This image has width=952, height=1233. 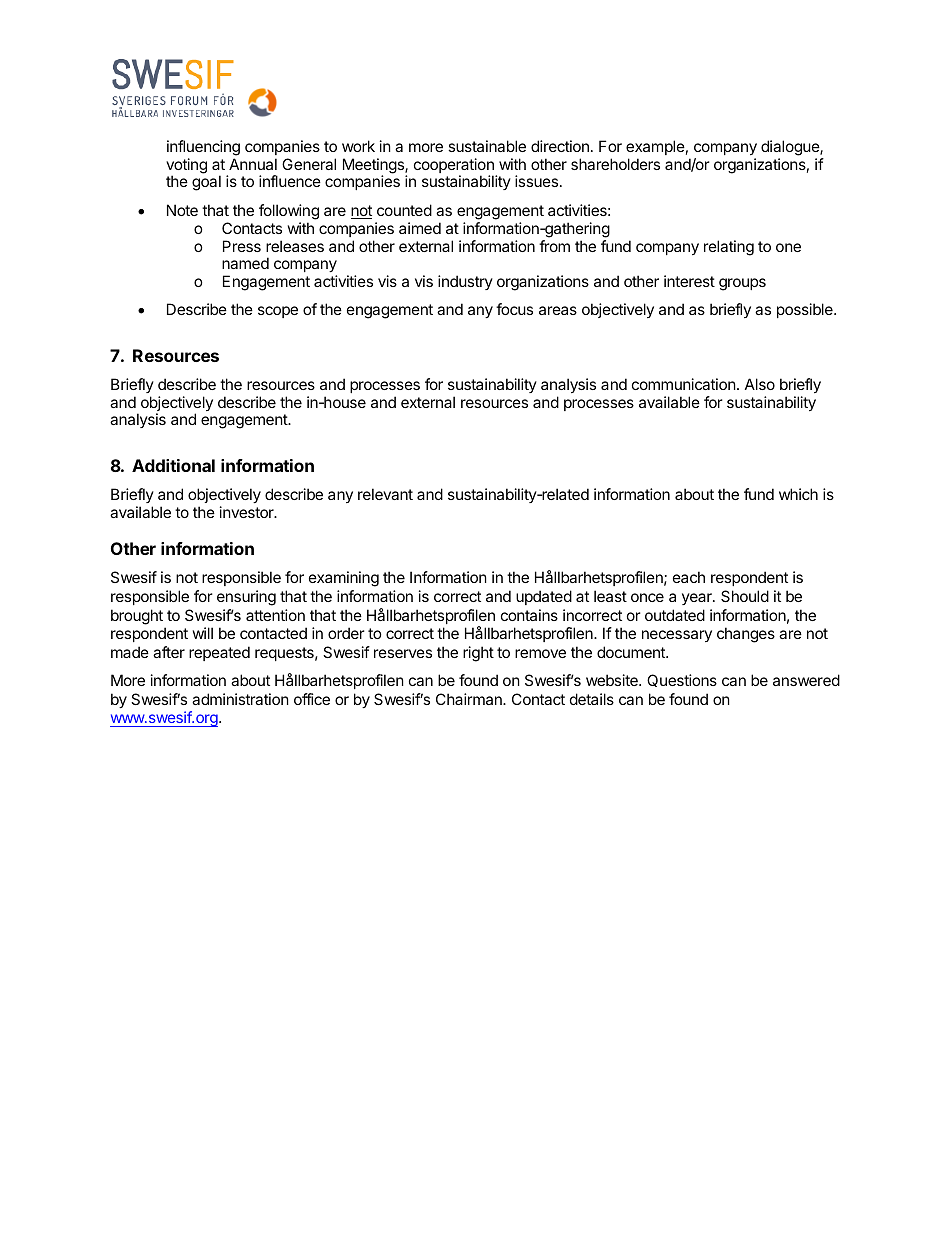 I want to click on shareholders, so click(x=615, y=164).
